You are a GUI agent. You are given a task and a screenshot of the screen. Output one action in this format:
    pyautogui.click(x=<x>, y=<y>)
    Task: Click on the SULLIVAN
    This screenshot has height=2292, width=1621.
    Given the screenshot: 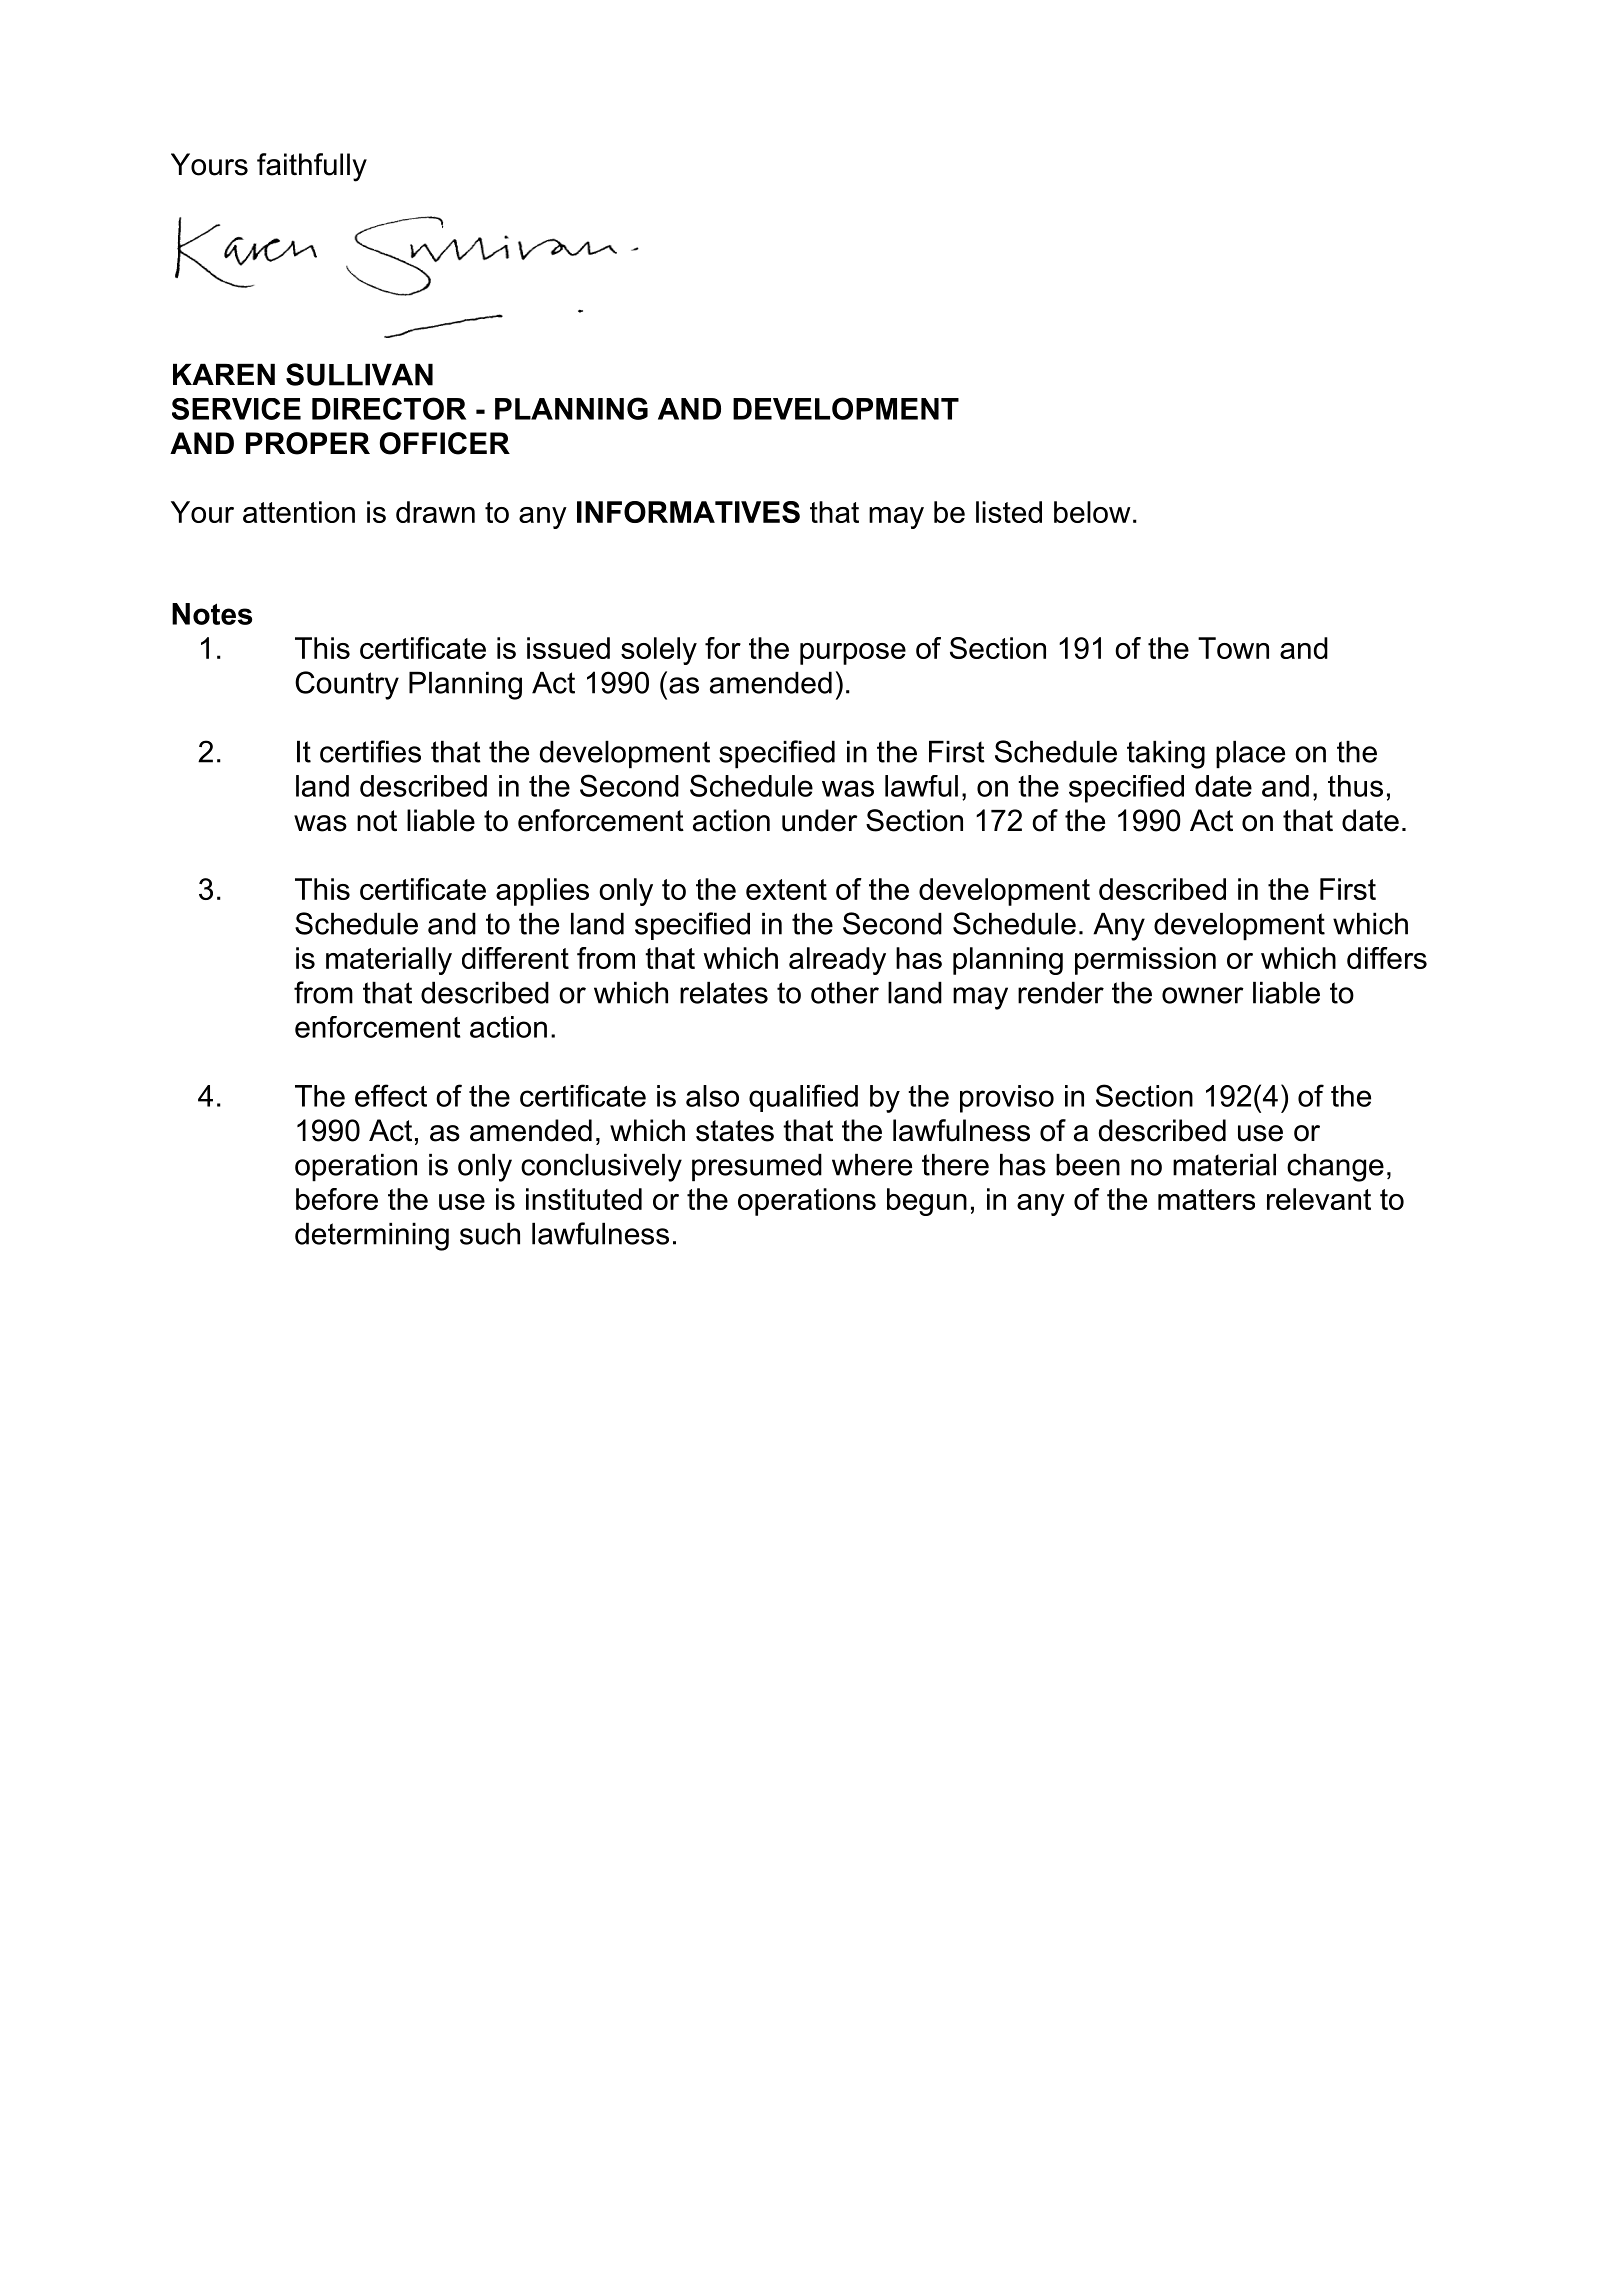 What is the action you would take?
    pyautogui.click(x=359, y=374)
